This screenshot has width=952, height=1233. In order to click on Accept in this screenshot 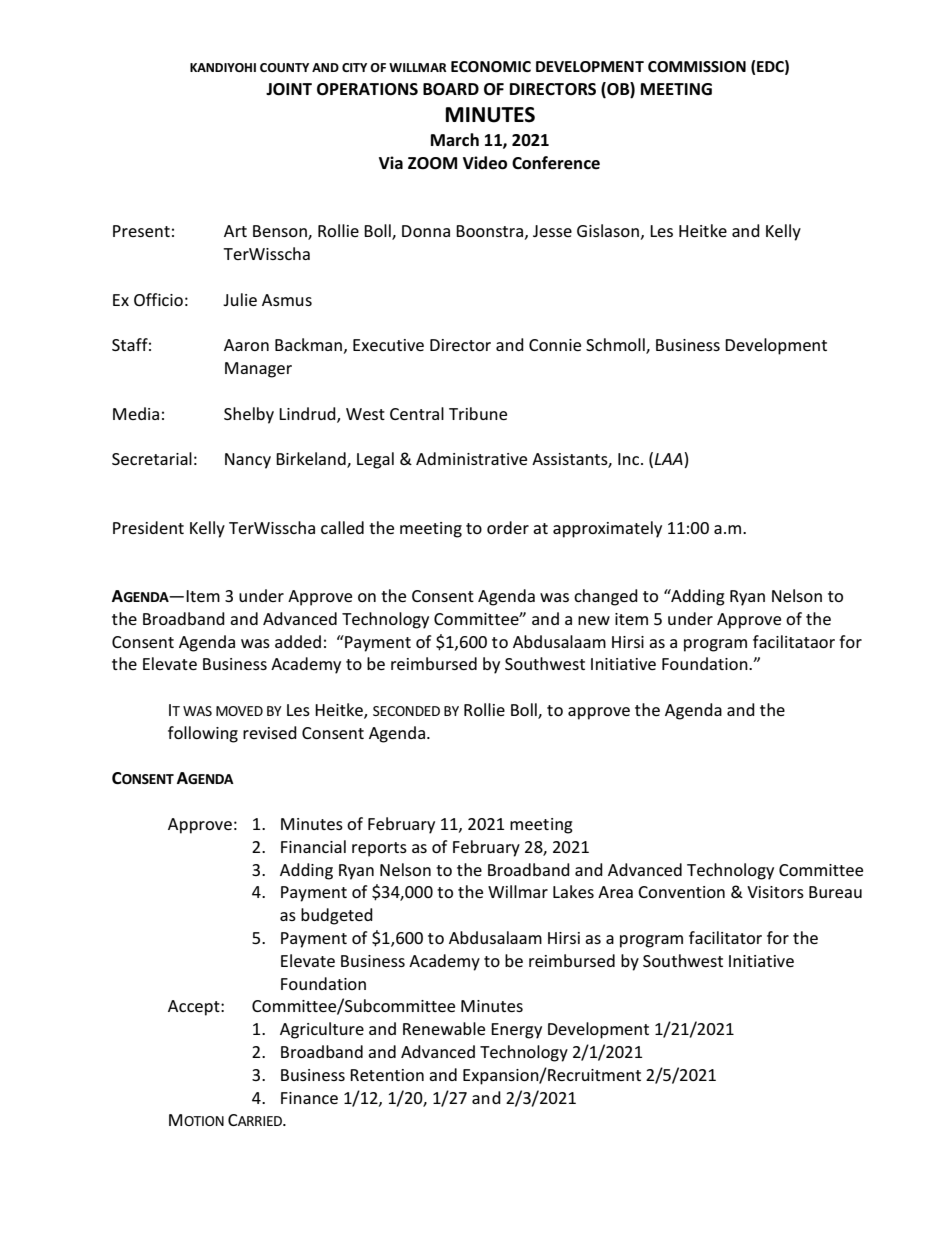, I will do `click(195, 1008)`.
